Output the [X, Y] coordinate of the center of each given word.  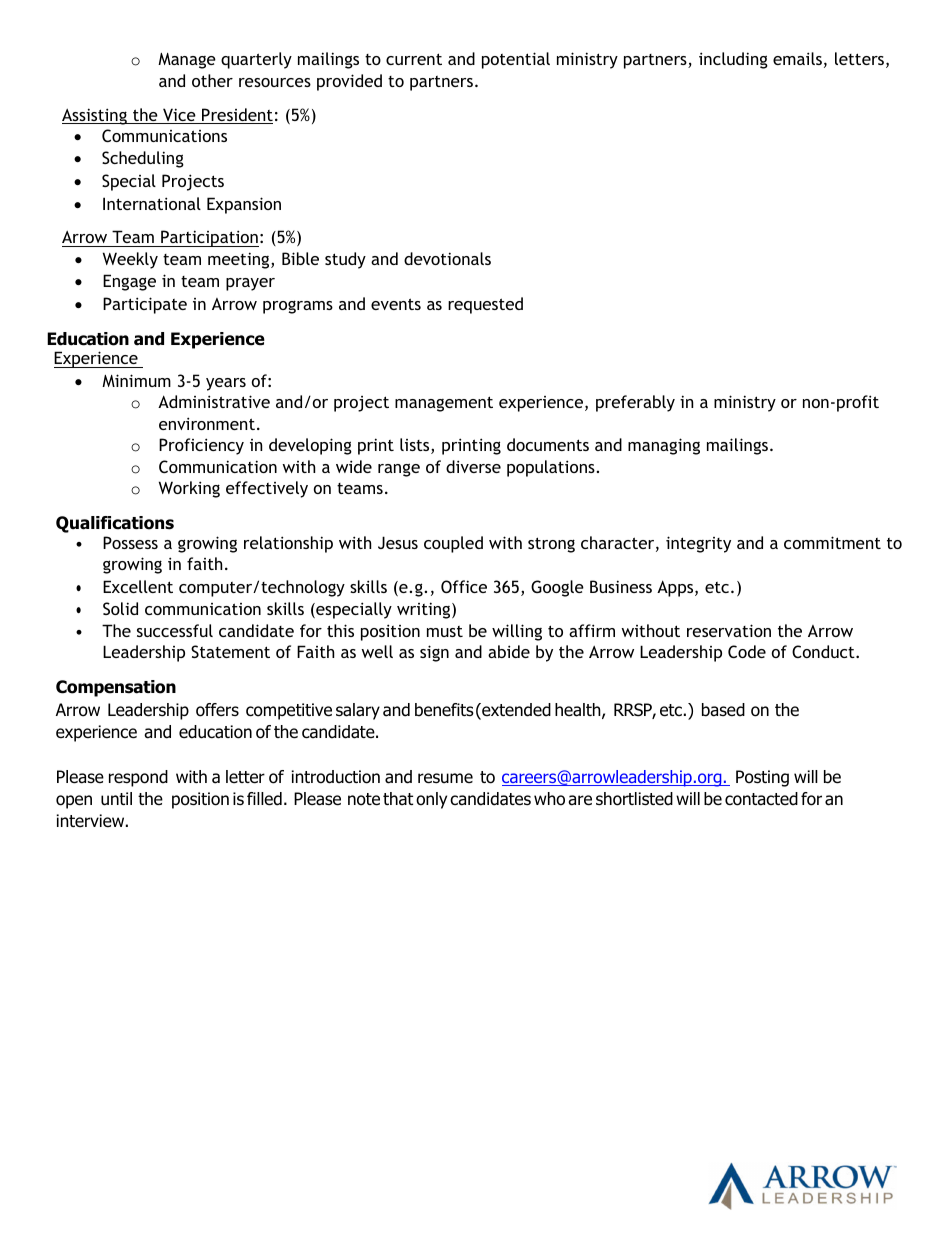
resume [445, 778]
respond [138, 778]
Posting [762, 778]
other [212, 80]
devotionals [447, 258]
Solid [120, 608]
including [733, 60]
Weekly [130, 260]
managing [664, 446]
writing [425, 610]
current [414, 59]
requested [485, 305]
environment [207, 423]
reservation [729, 630]
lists [416, 446]
